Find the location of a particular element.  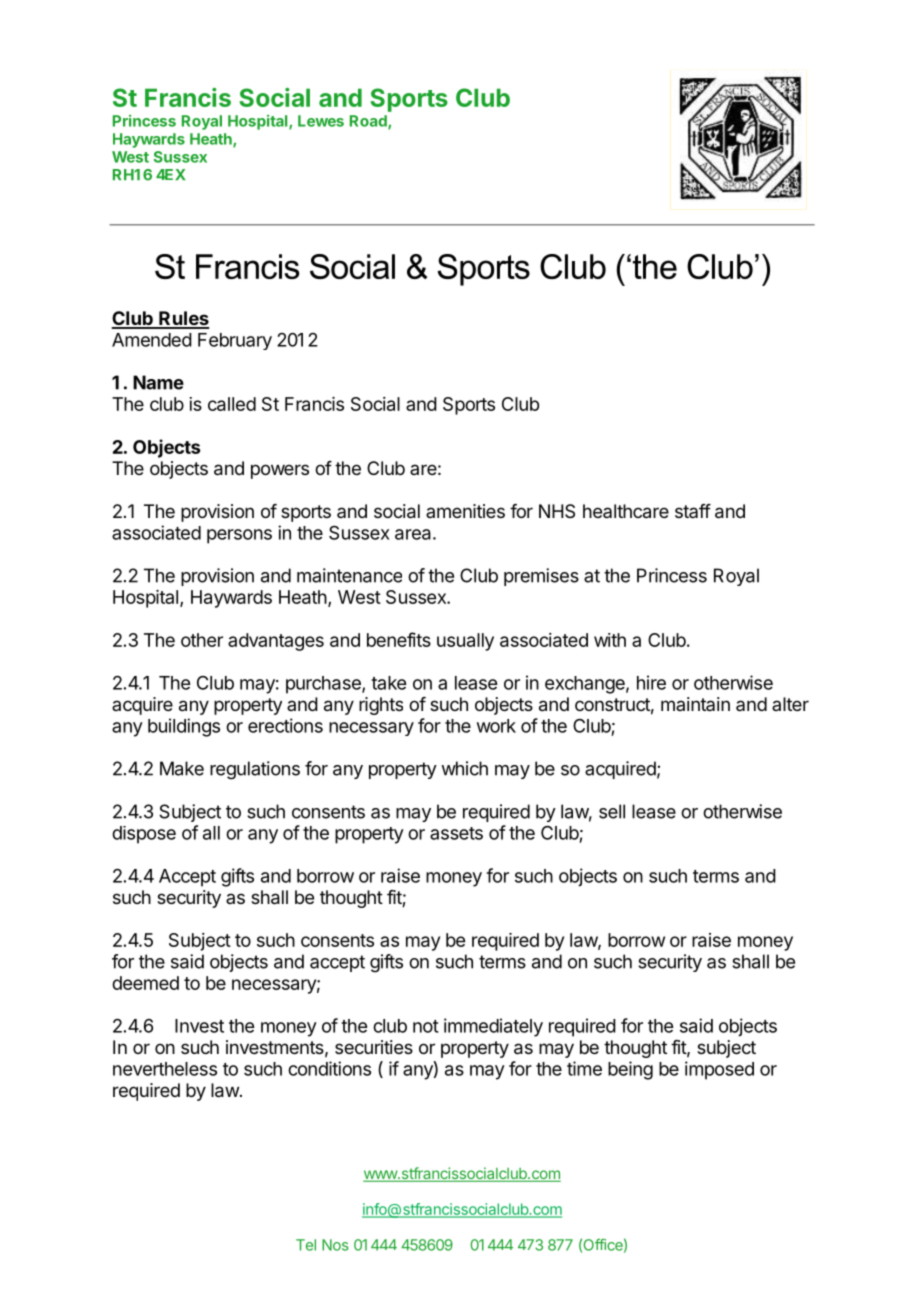

Nos is located at coordinates (335, 1245).
